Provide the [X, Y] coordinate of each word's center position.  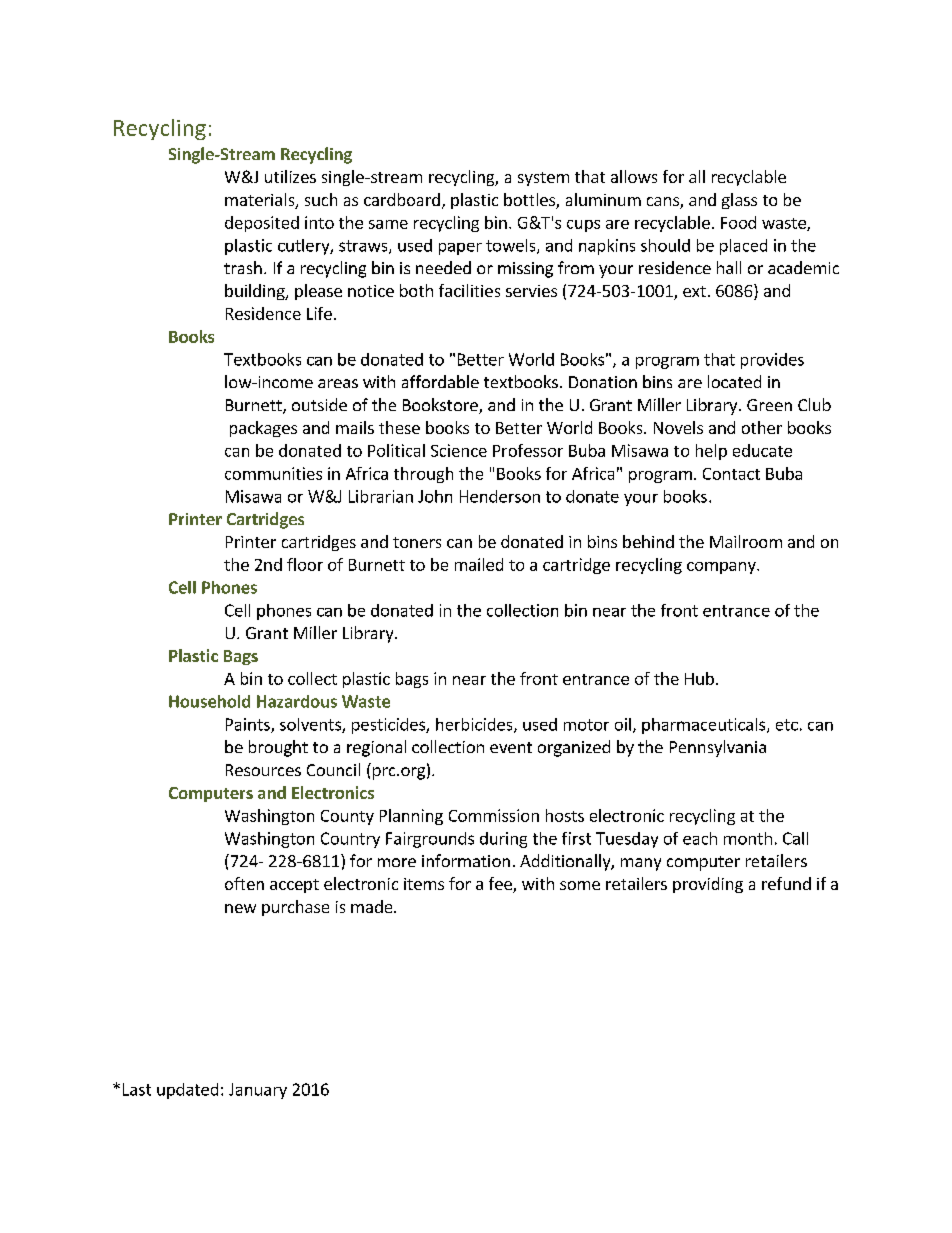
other [762, 427]
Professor [528, 450]
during [503, 840]
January [258, 1091]
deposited [262, 224]
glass [739, 201]
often [244, 883]
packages [263, 429]
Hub [699, 678]
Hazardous [297, 701]
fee [501, 885]
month [748, 838]
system [543, 179]
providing [708, 885]
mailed [479, 564]
